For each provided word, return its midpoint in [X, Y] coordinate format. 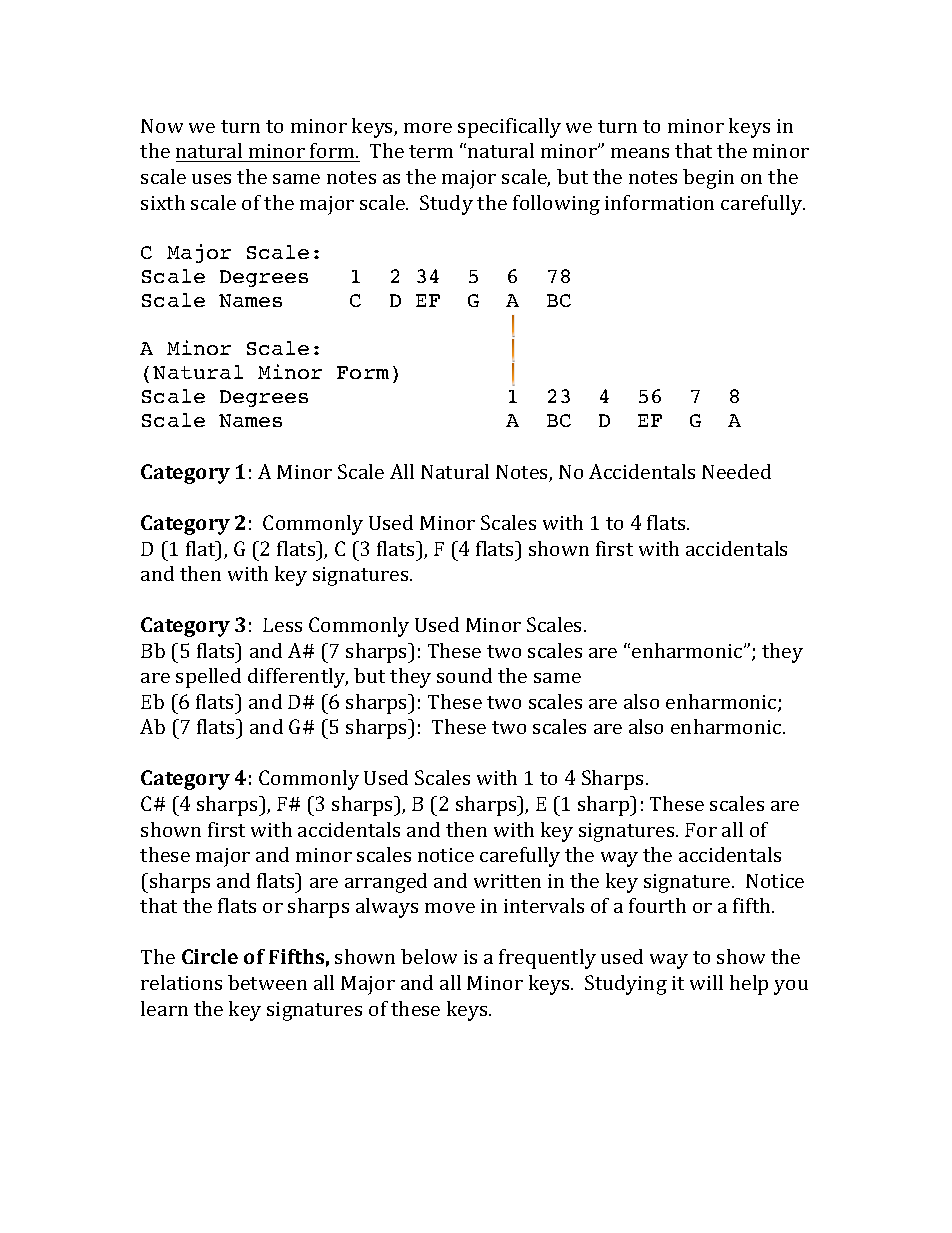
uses [211, 179]
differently [298, 678]
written [507, 881]
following [556, 205]
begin [708, 179]
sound [464, 675]
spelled [208, 678]
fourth [657, 905]
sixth [163, 202]
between [267, 982]
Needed [736, 471]
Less [282, 625]
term [431, 151]
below [429, 956]
